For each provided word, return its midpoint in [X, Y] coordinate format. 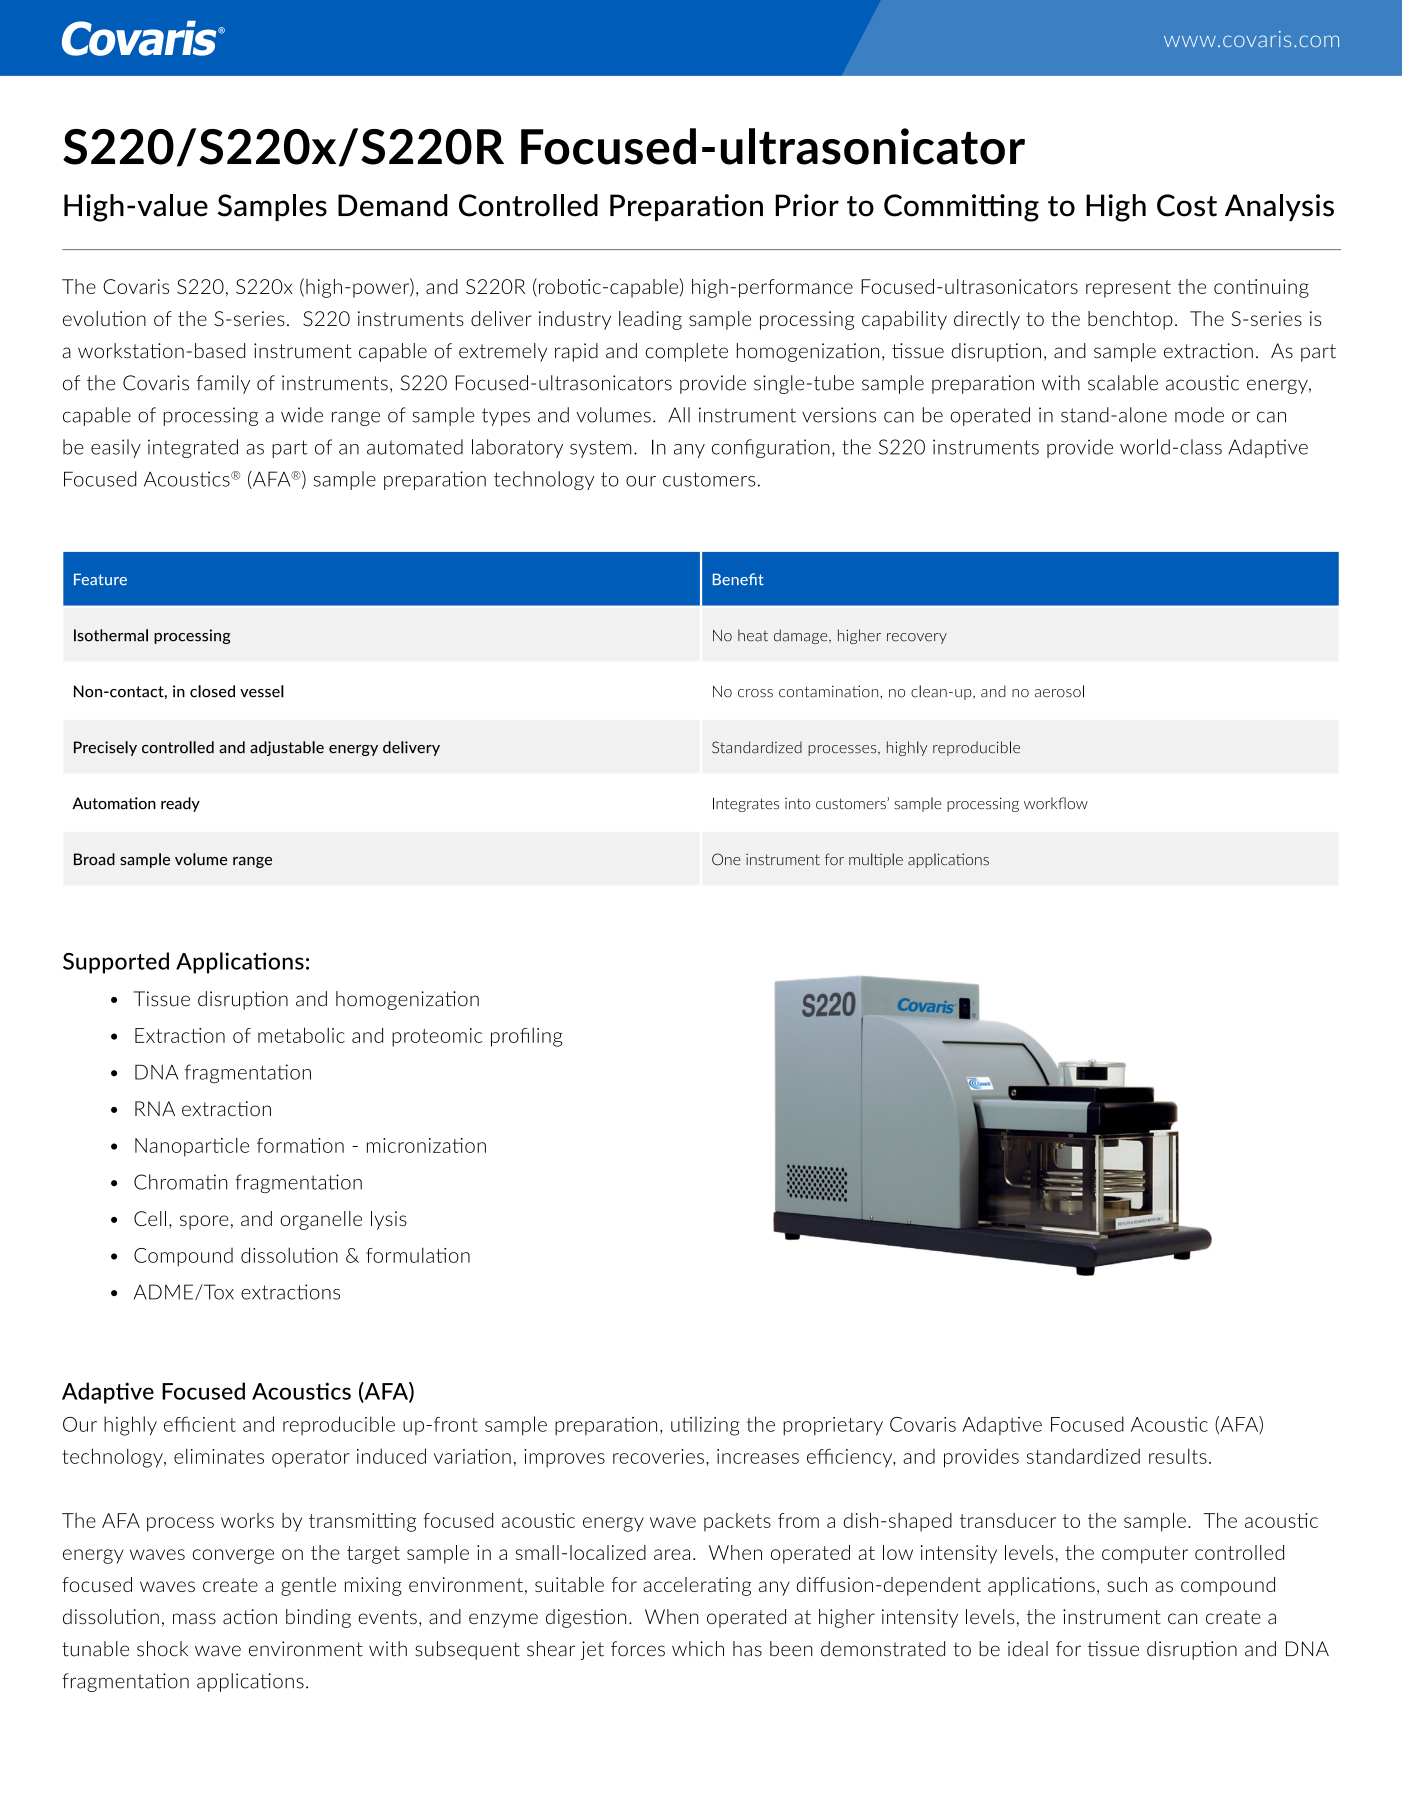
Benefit [738, 579]
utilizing [705, 1426]
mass [194, 1619]
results [1178, 1456]
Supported [116, 963]
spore [204, 1222]
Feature [100, 579]
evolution [104, 318]
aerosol [1059, 691]
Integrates [746, 804]
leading [650, 320]
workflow [1056, 803]
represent [1128, 289]
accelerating [697, 1586]
